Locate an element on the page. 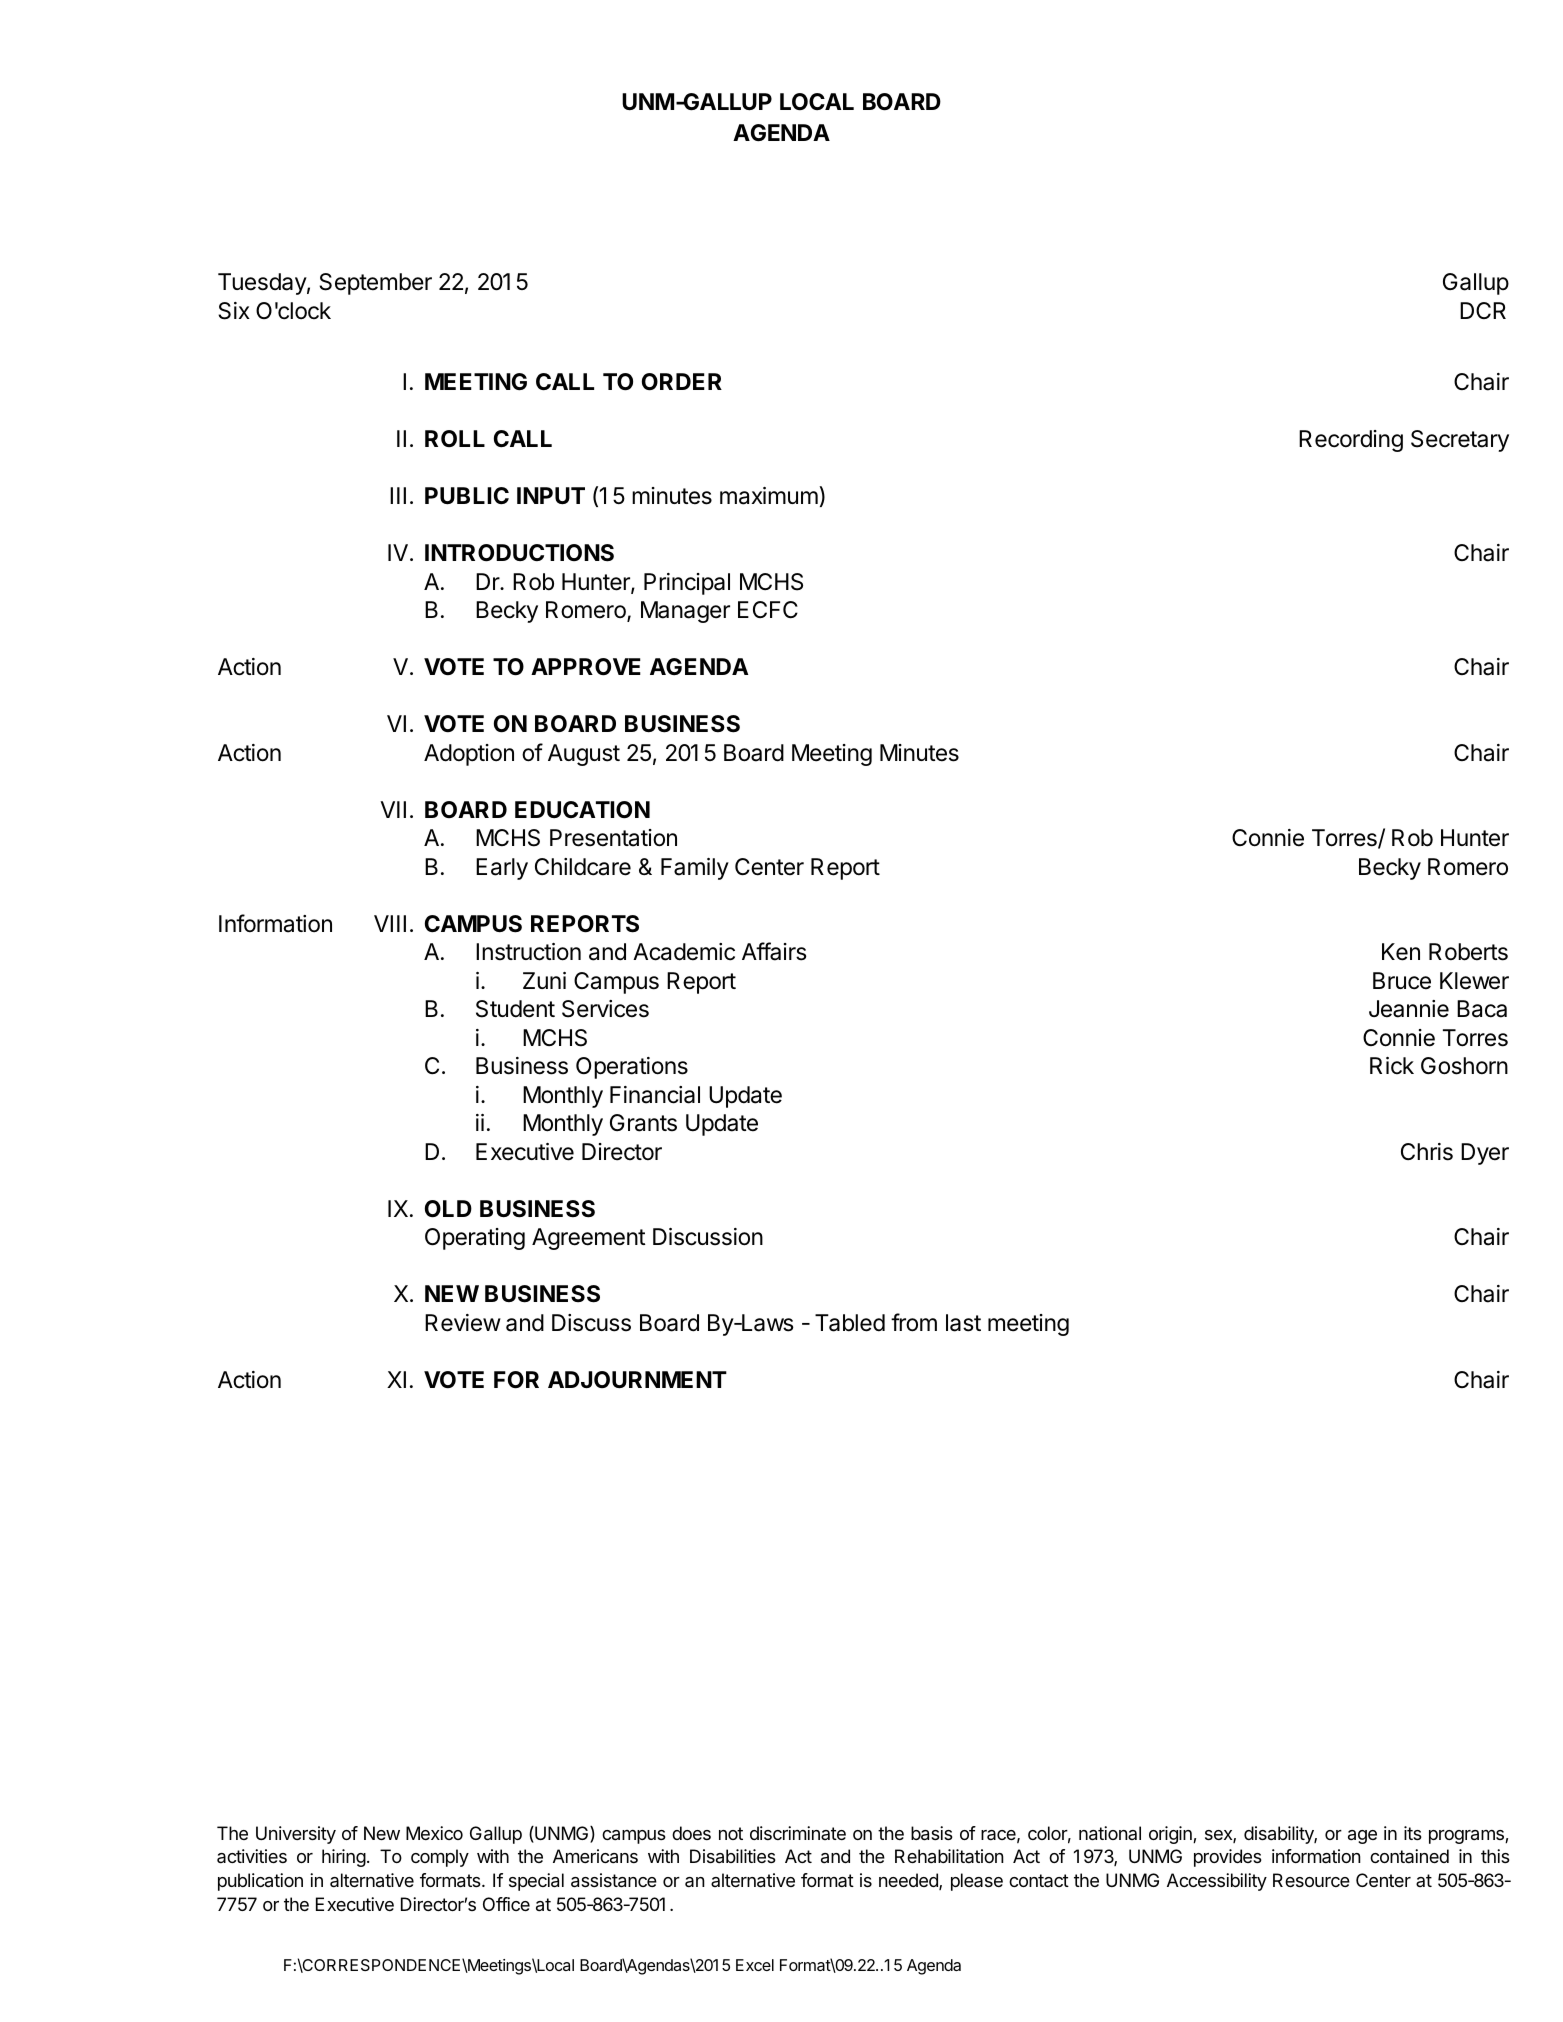  OLD is located at coordinates (448, 1209).
